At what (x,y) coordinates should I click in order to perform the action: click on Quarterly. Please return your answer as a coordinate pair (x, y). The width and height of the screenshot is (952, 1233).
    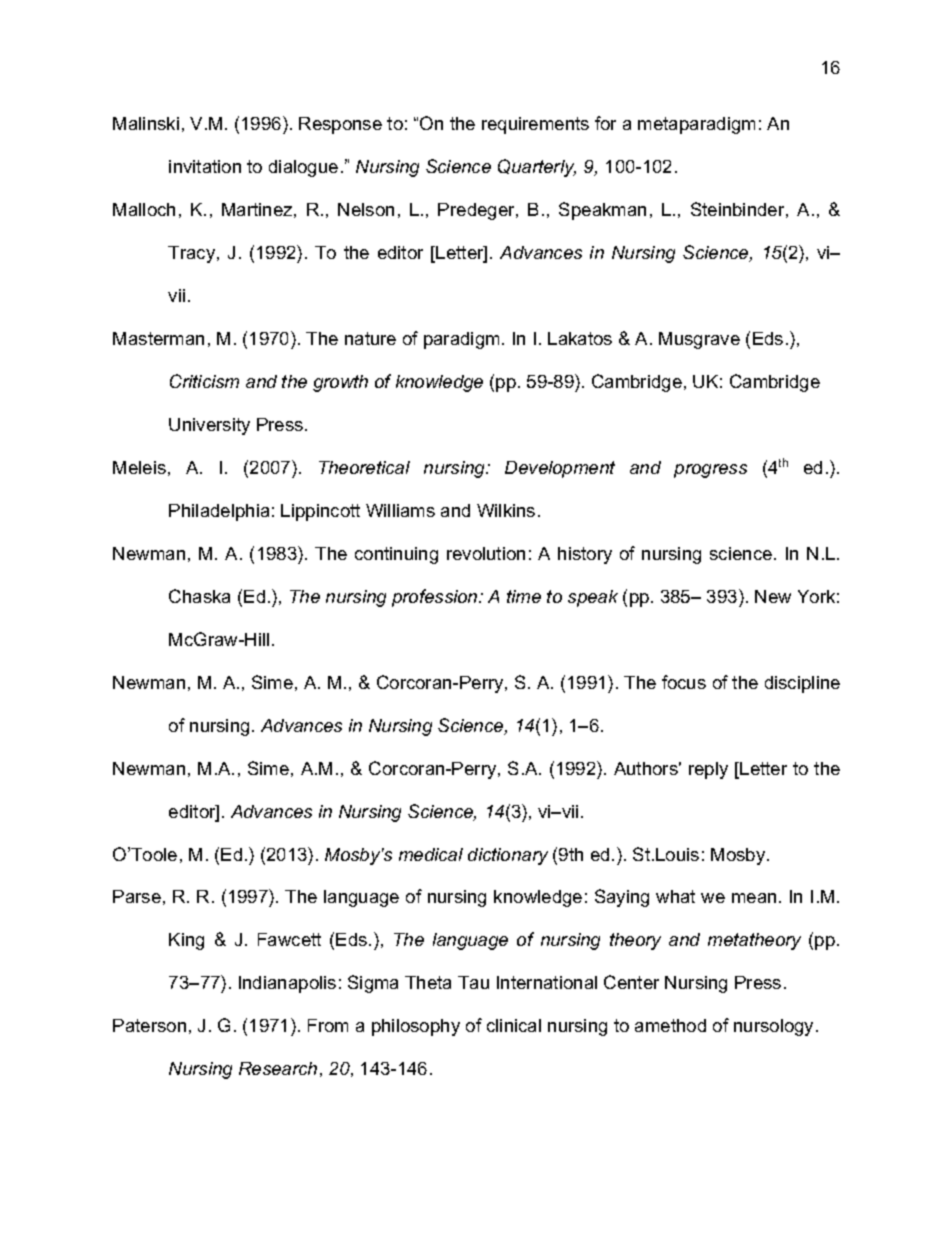
    Looking at the image, I should click on (537, 168).
